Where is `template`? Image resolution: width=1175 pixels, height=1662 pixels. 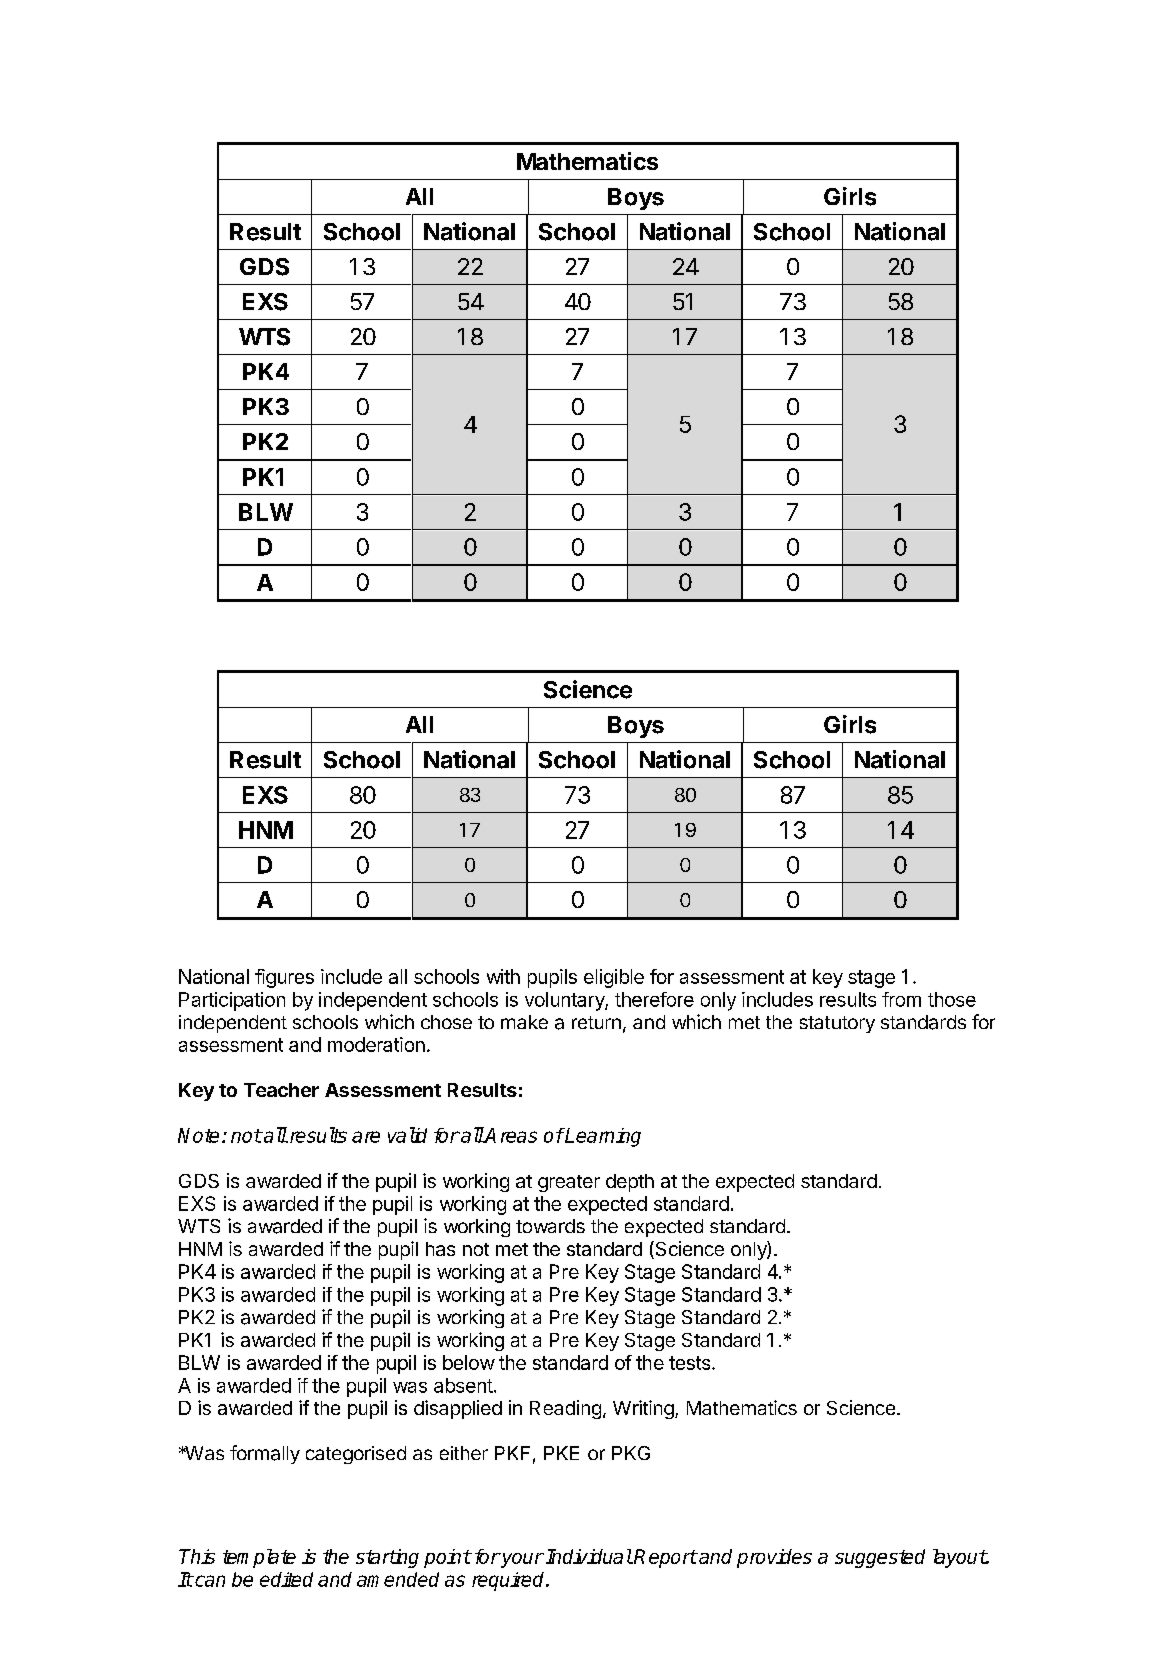
template is located at coordinates (259, 1558).
